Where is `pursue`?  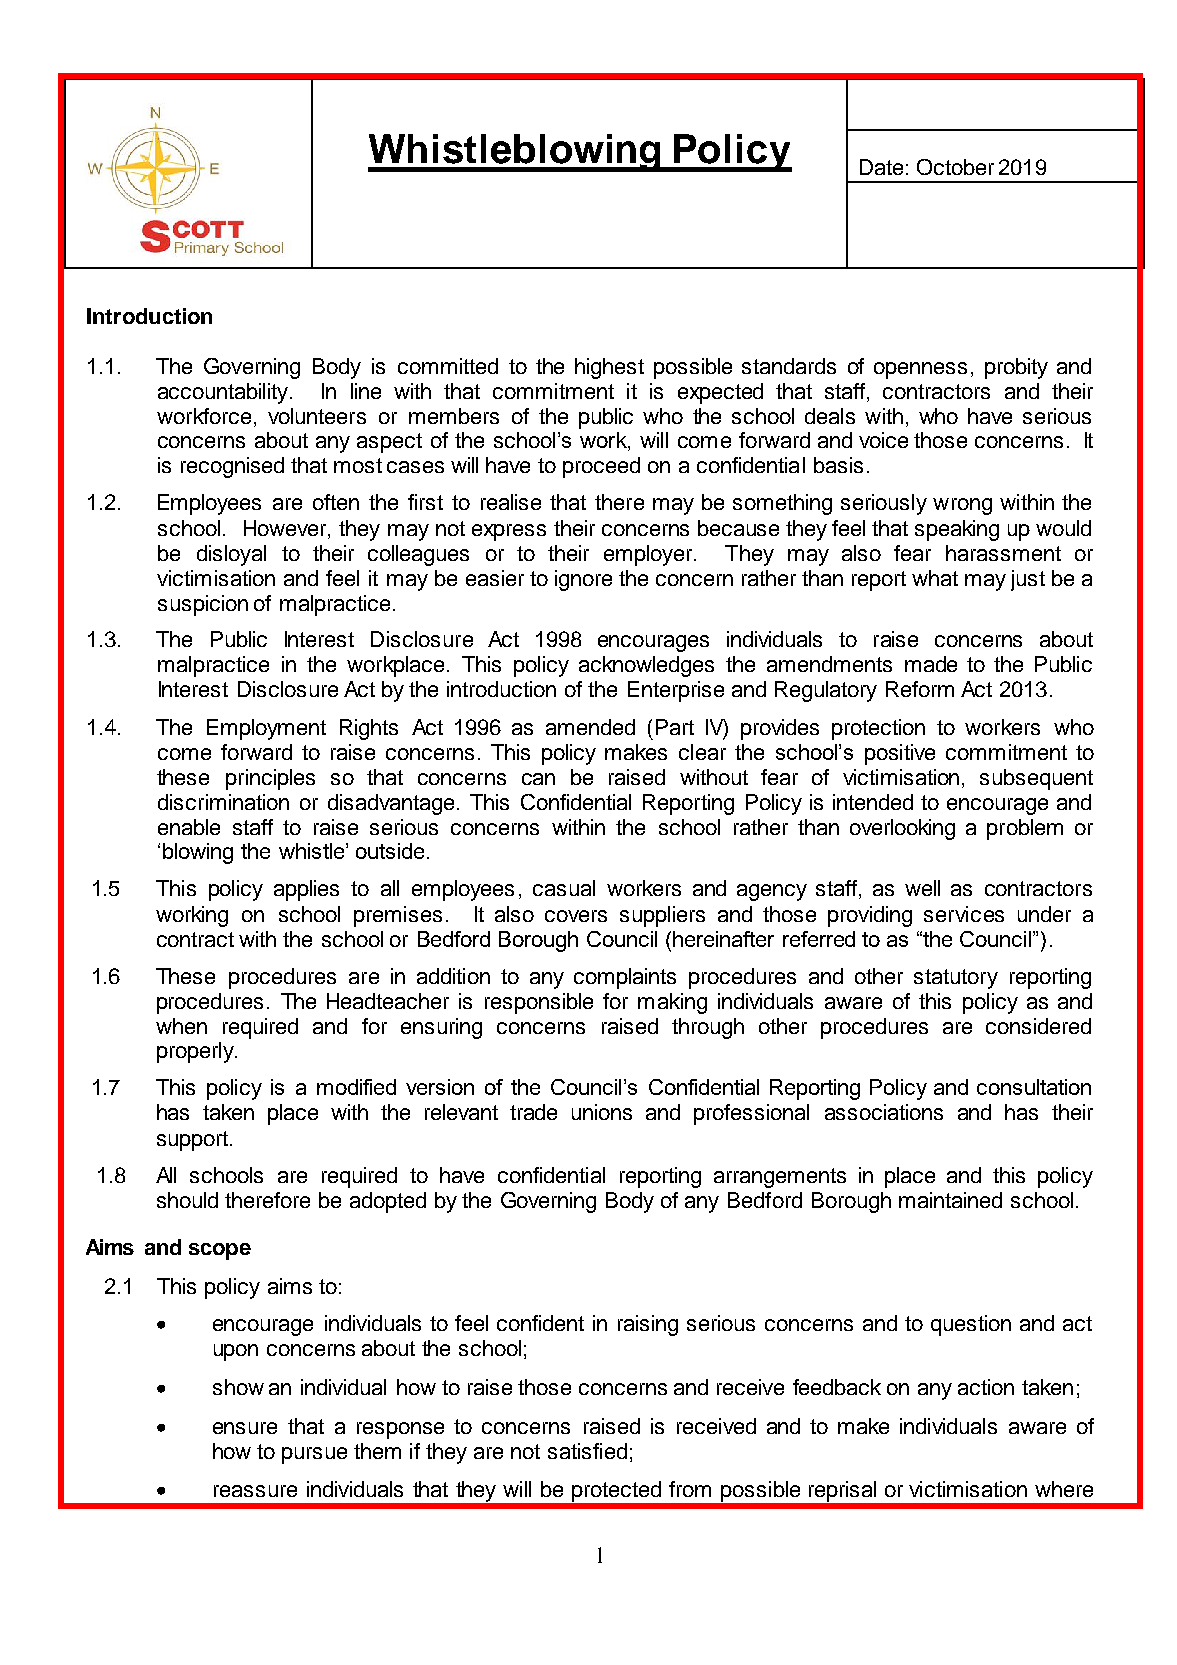 pursue is located at coordinates (314, 1455).
